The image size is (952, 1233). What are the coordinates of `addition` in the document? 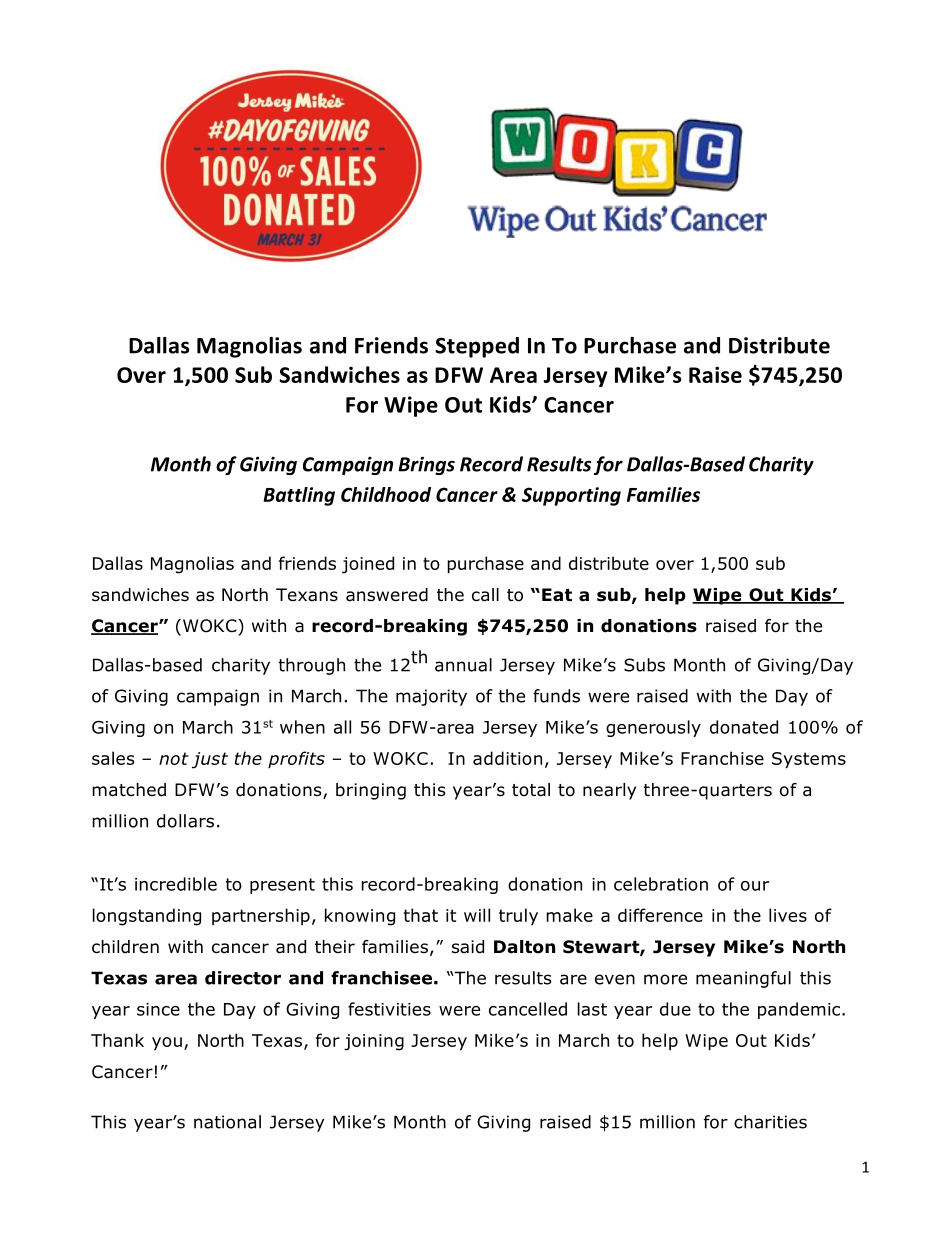 It's located at (507, 758).
